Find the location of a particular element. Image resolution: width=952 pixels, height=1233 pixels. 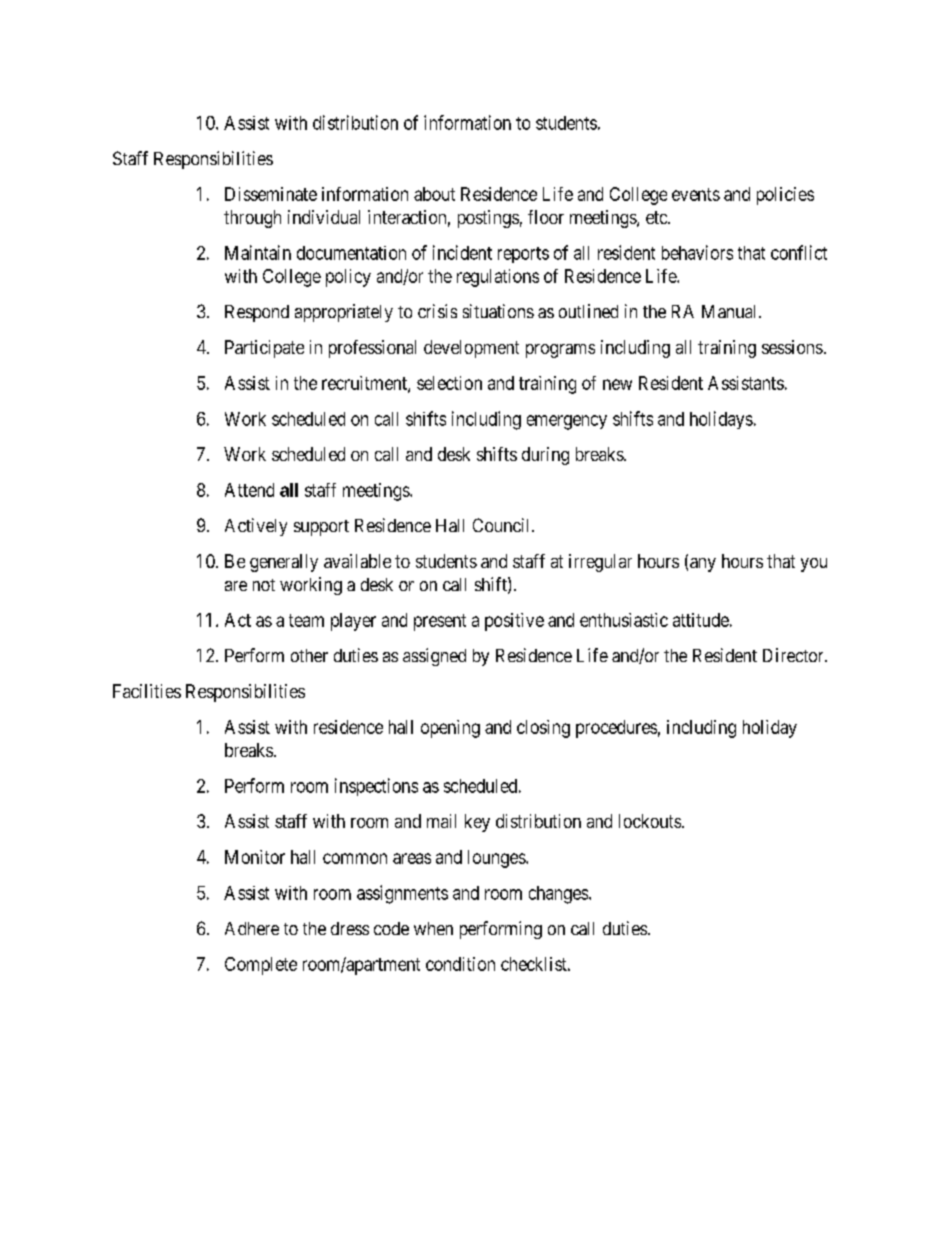

Facilities is located at coordinates (147, 691).
